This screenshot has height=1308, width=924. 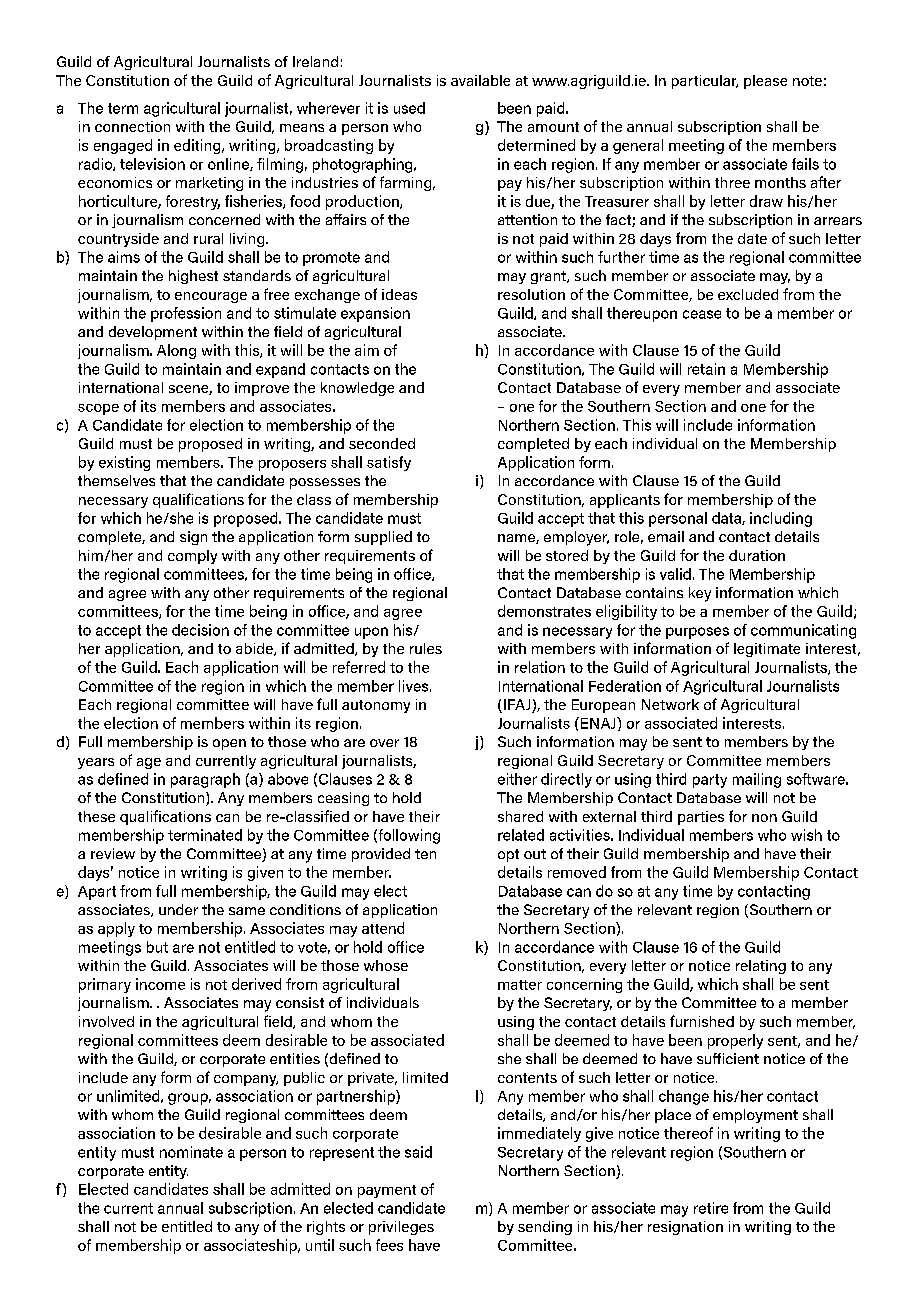 What do you see at coordinates (205, 780) in the screenshot?
I see `paragraph` at bounding box center [205, 780].
